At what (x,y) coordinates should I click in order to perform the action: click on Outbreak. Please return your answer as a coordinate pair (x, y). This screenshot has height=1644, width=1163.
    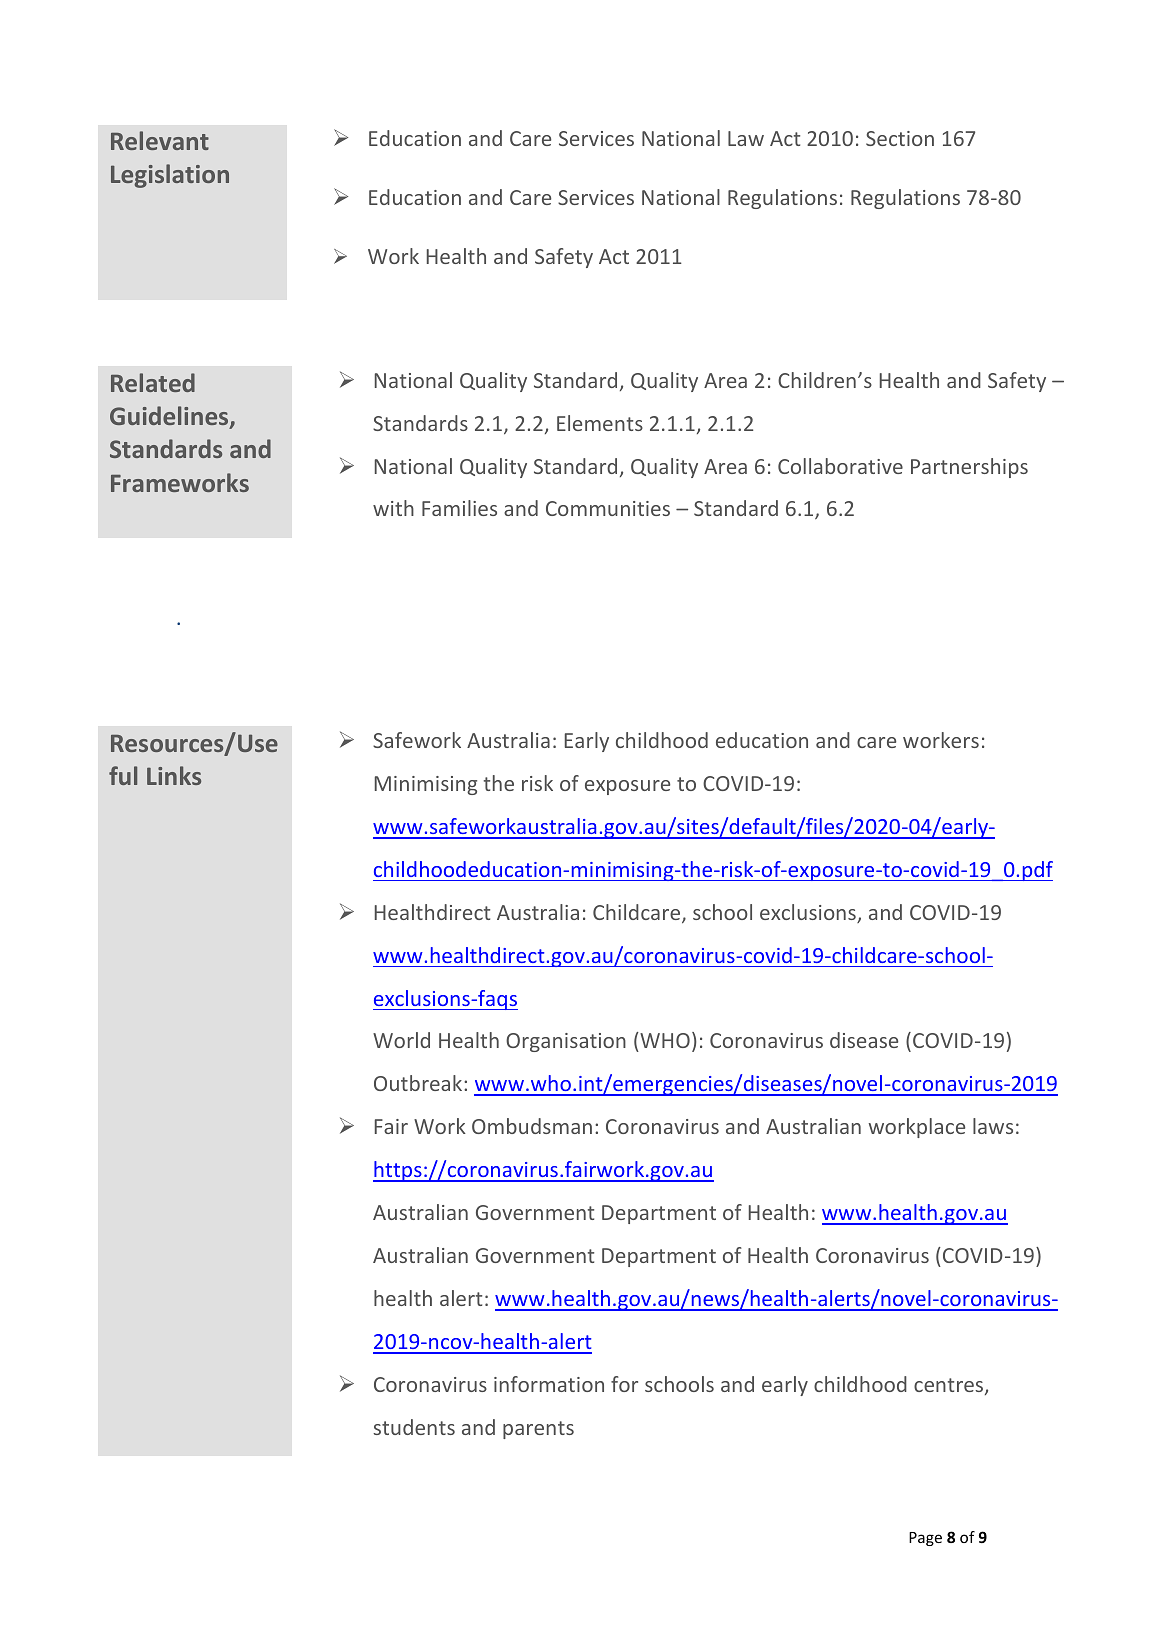
    Looking at the image, I should click on (419, 1083).
